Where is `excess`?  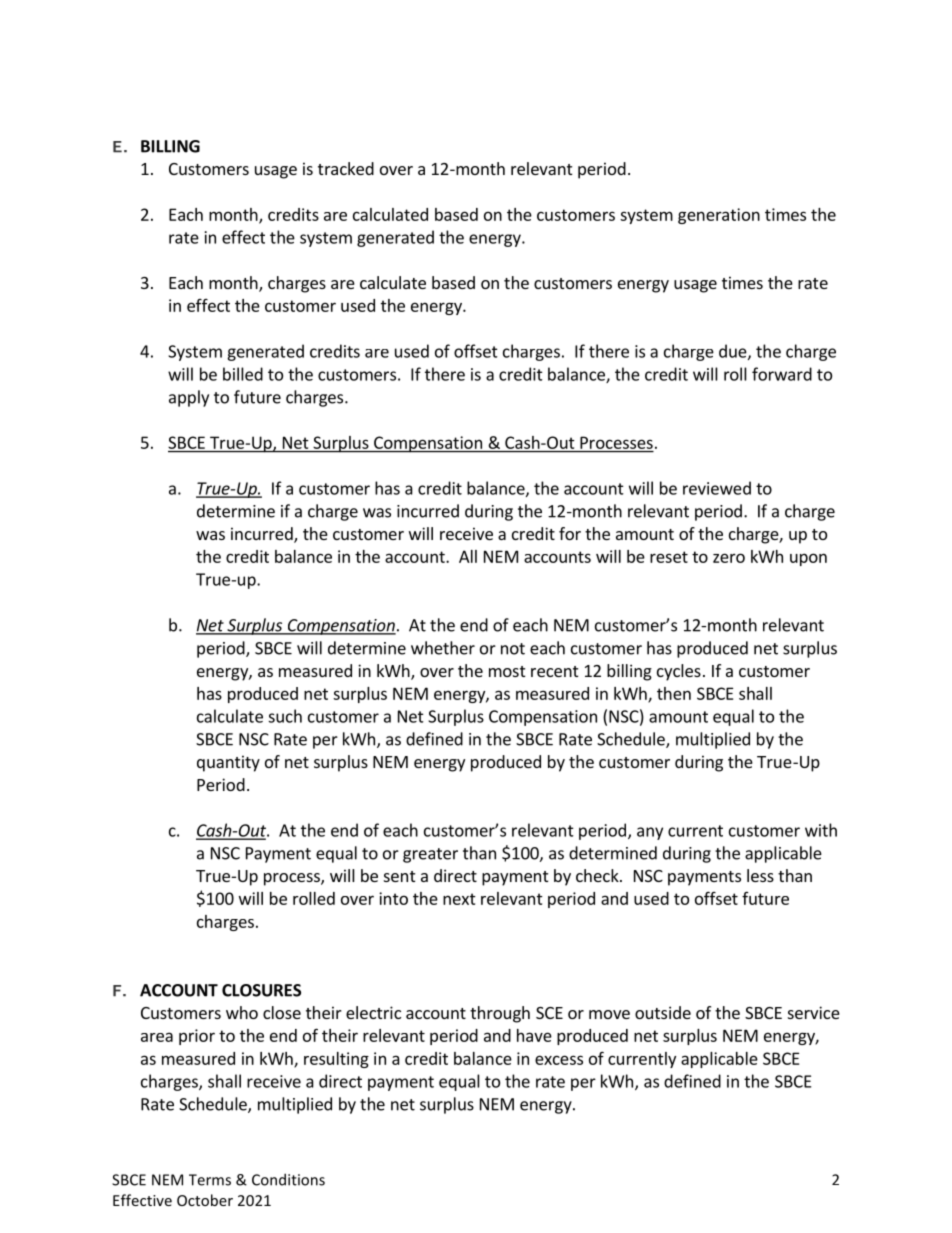
excess is located at coordinates (559, 1060).
